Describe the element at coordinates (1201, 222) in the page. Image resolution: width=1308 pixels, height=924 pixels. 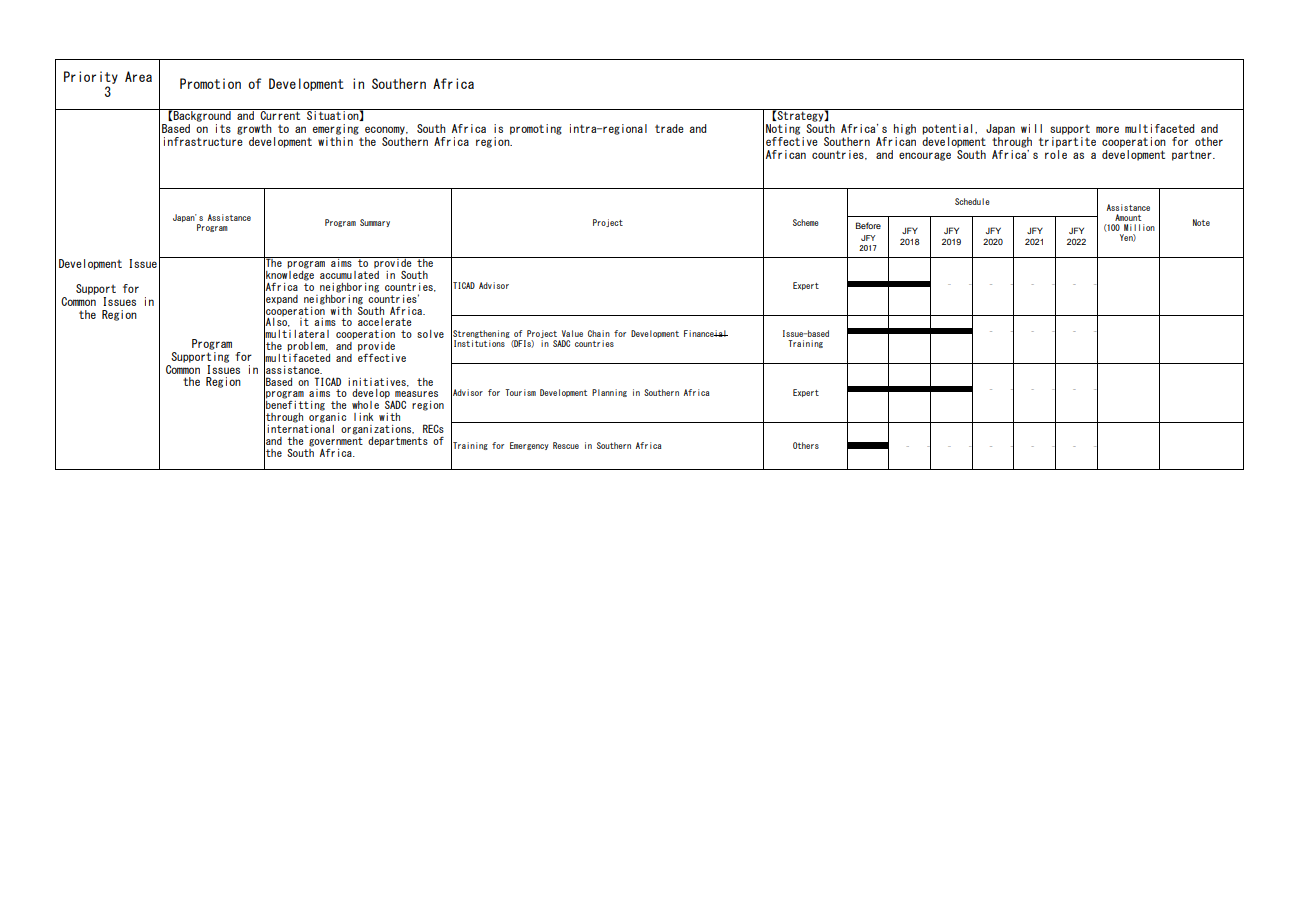
I see `Note` at that location.
